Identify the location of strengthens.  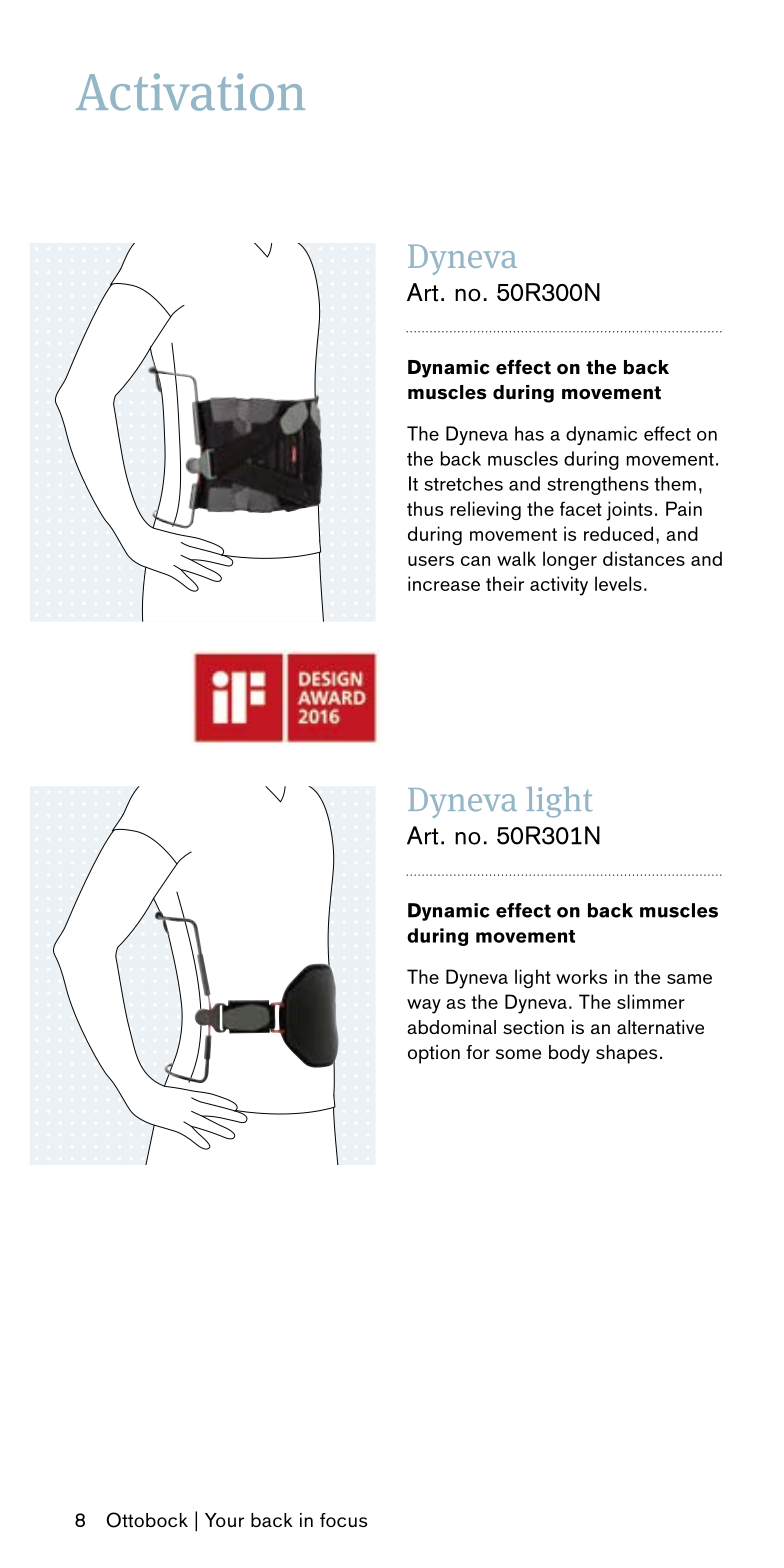
(598, 485).
